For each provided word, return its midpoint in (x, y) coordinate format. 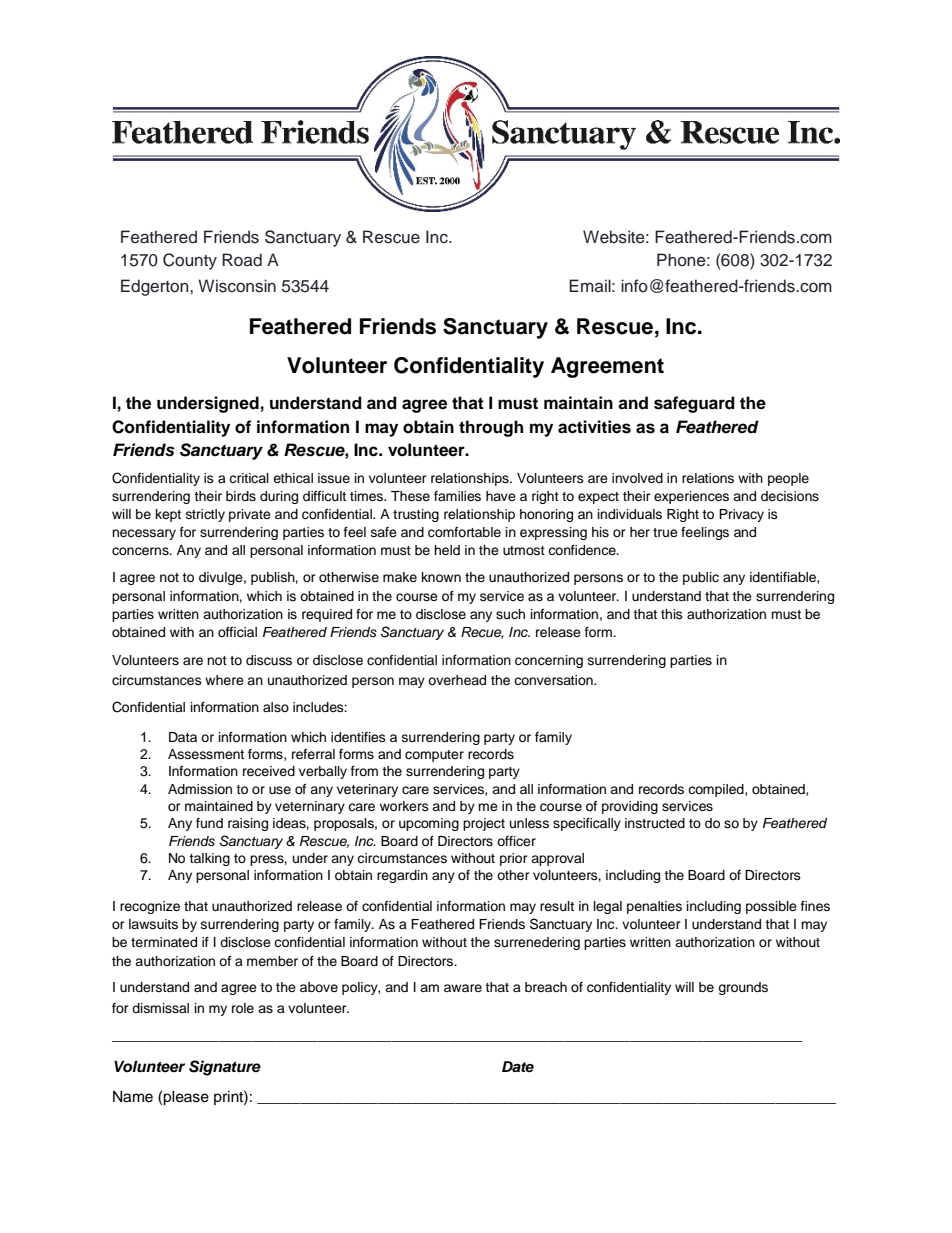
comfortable (464, 532)
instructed (655, 823)
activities (594, 427)
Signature (225, 1068)
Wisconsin (237, 286)
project (484, 824)
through (491, 428)
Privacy (741, 515)
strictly (205, 515)
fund (209, 823)
